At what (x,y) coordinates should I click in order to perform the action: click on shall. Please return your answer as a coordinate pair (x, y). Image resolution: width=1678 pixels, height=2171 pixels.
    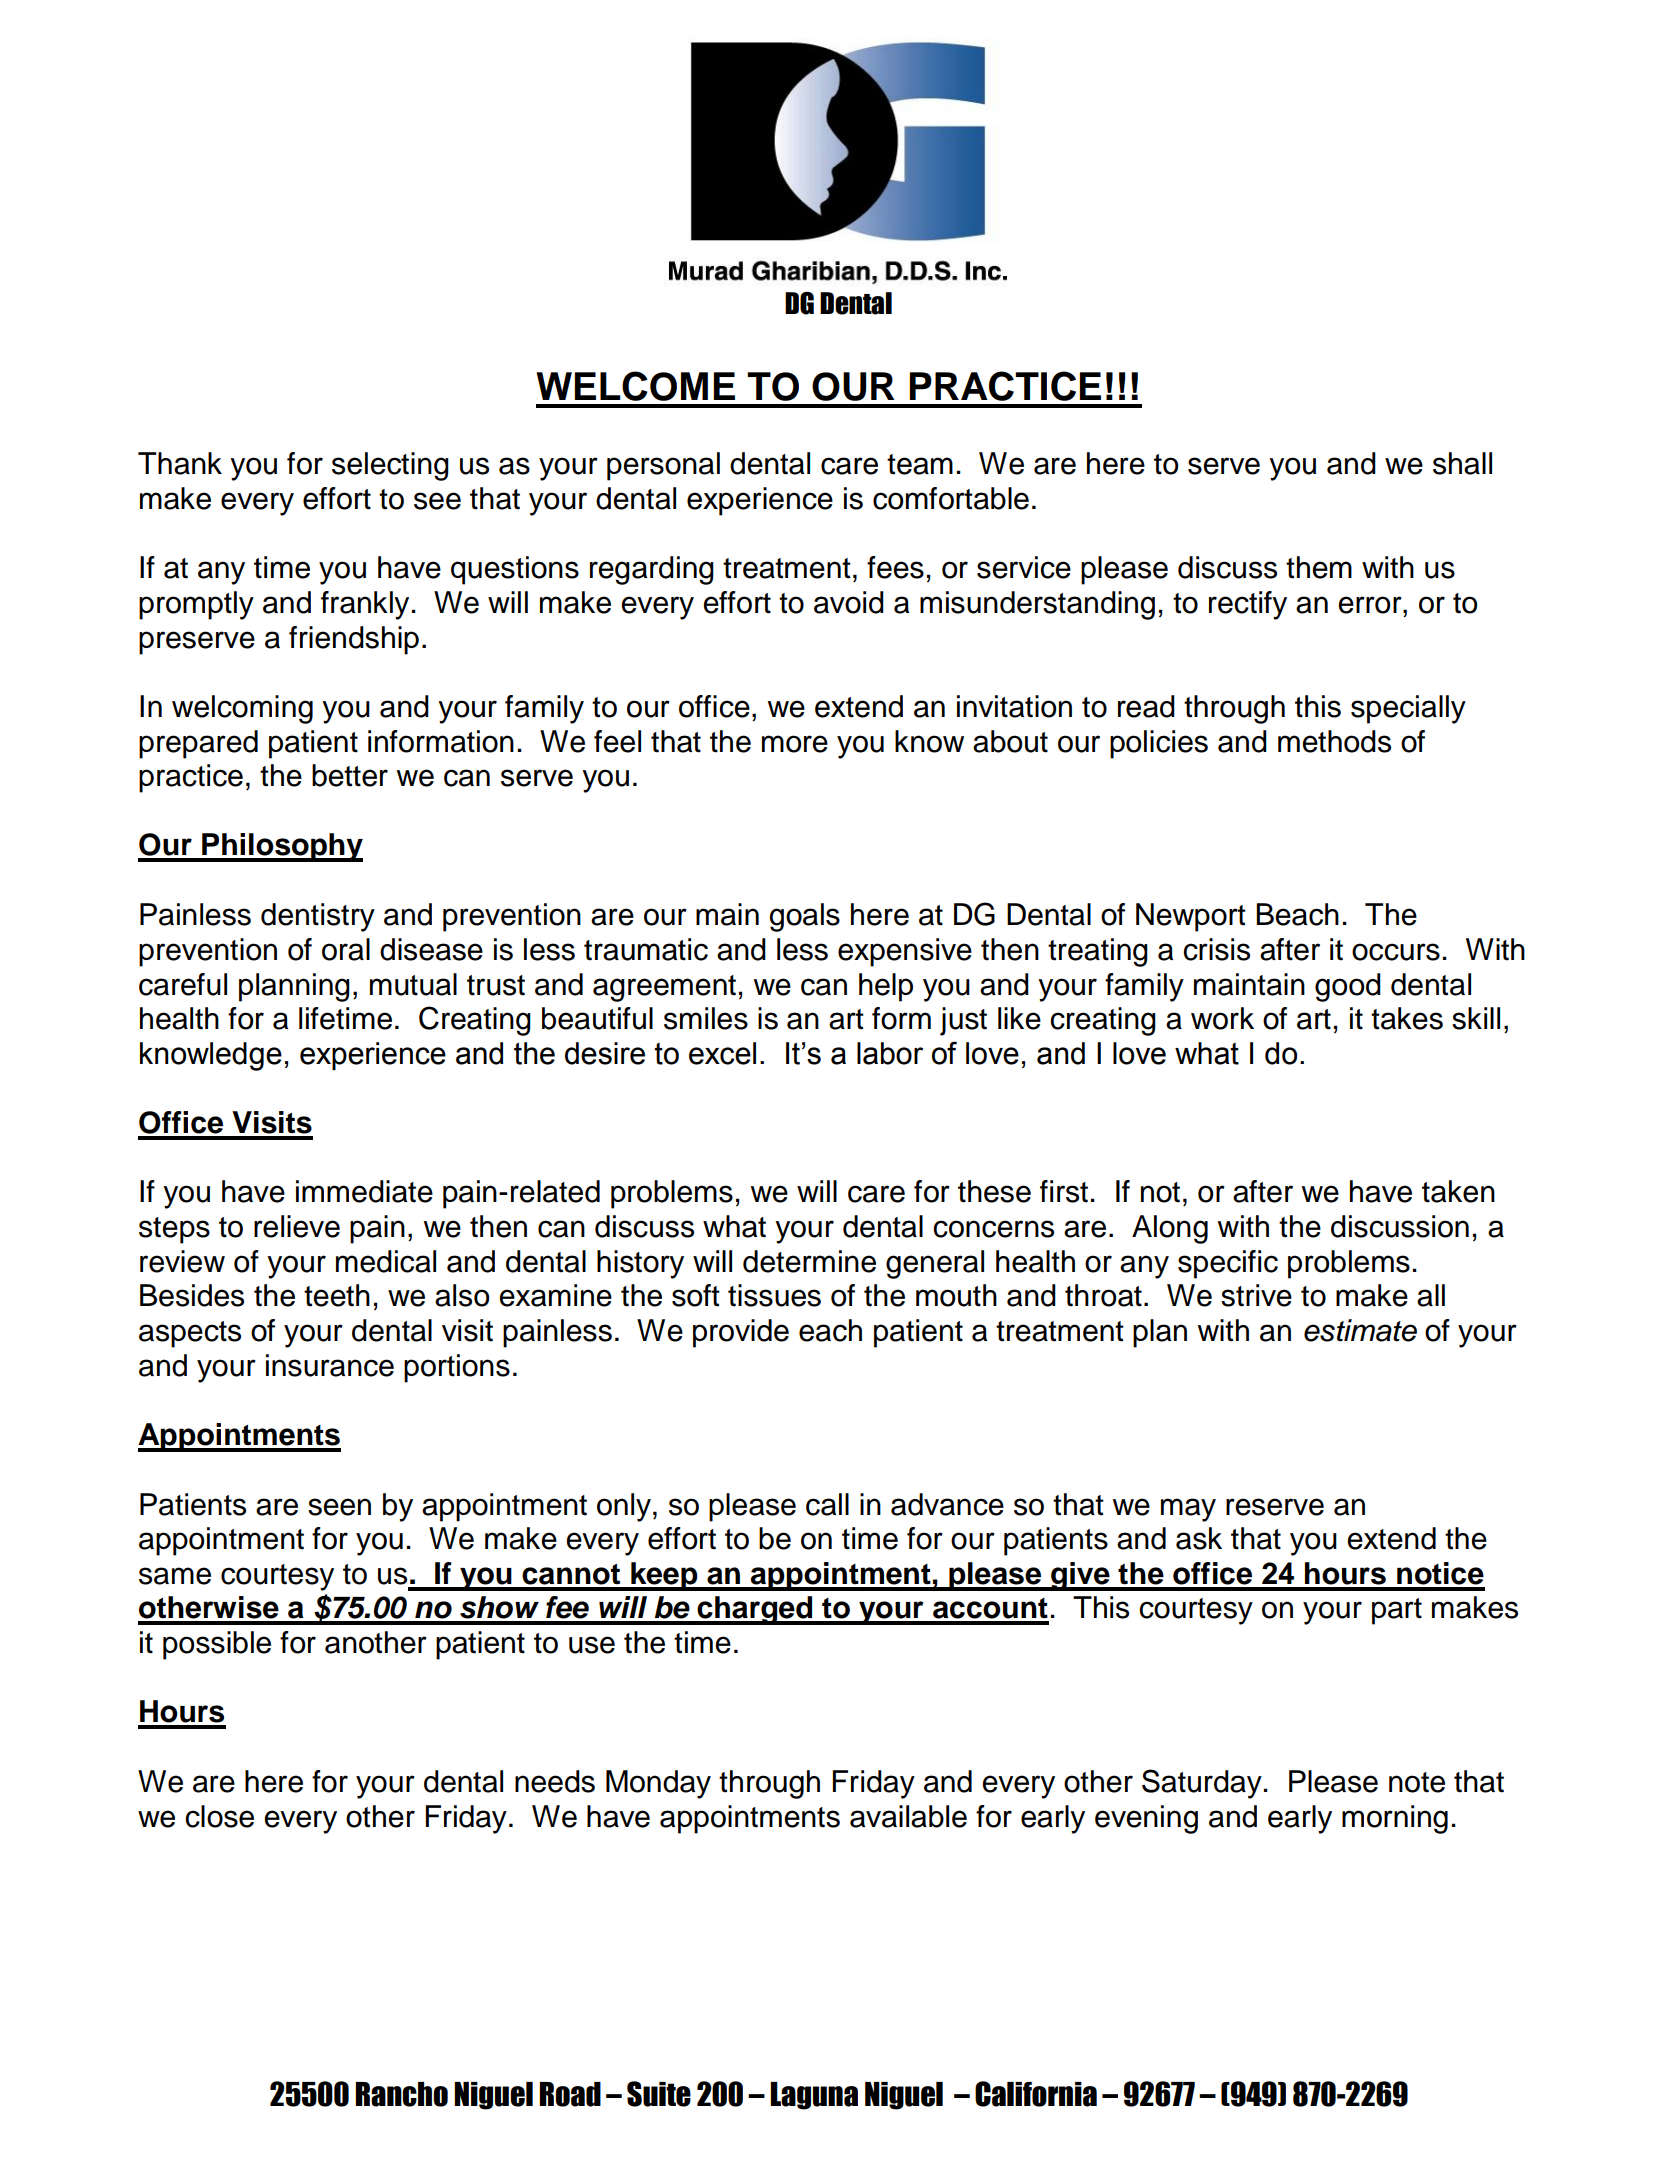
    Looking at the image, I should click on (1462, 463).
